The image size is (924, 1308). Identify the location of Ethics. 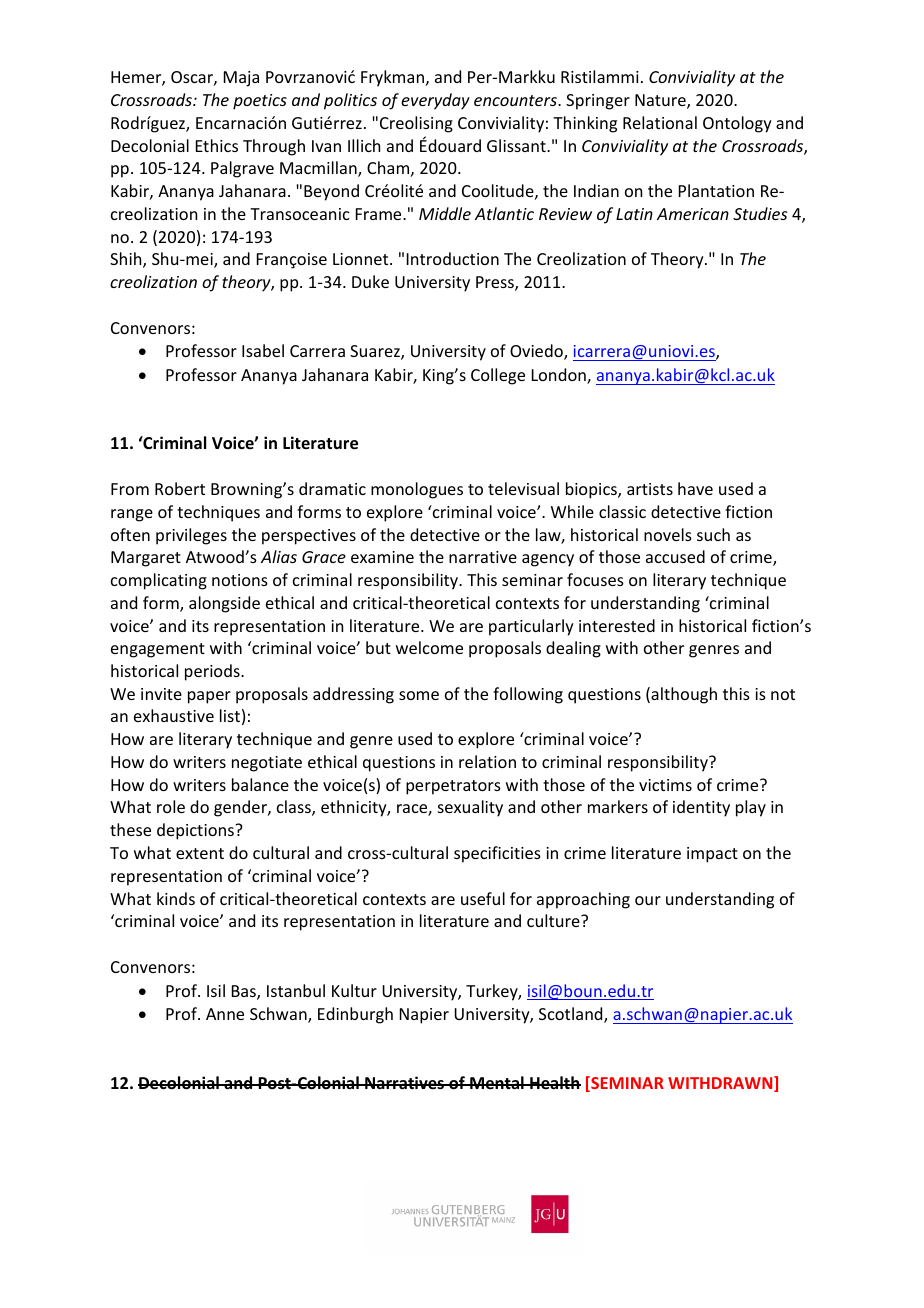
(217, 145).
